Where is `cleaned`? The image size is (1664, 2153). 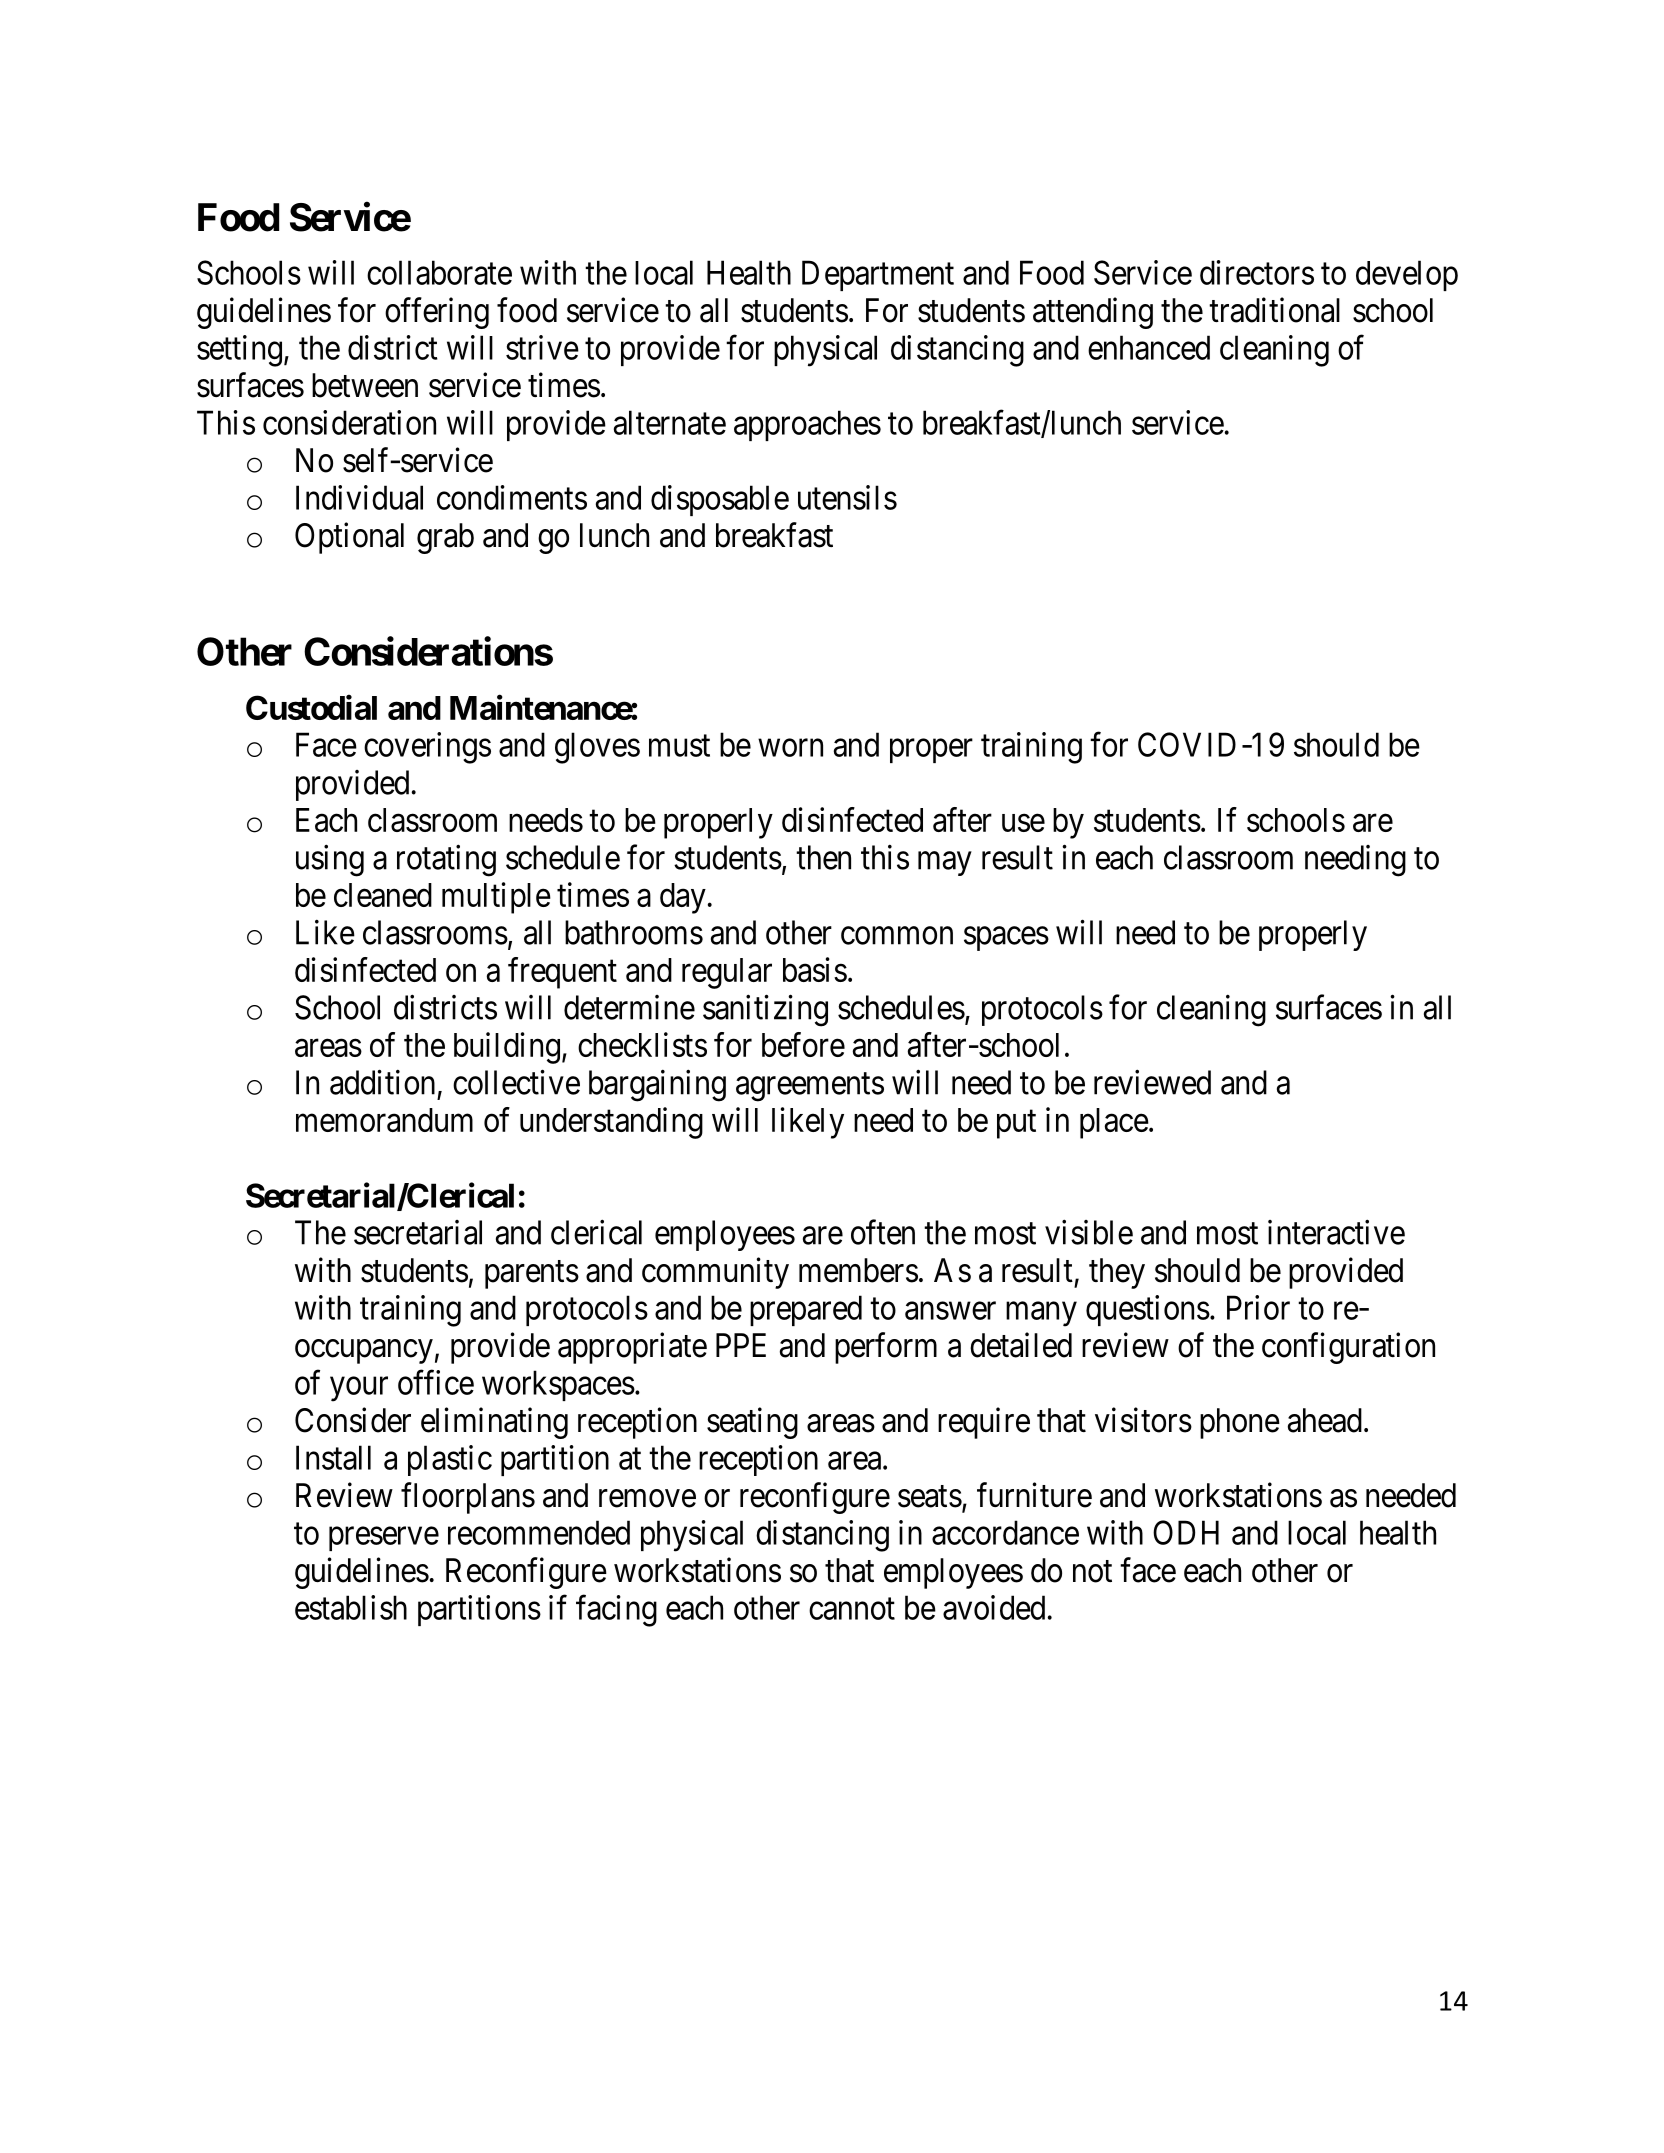 cleaned is located at coordinates (383, 895).
